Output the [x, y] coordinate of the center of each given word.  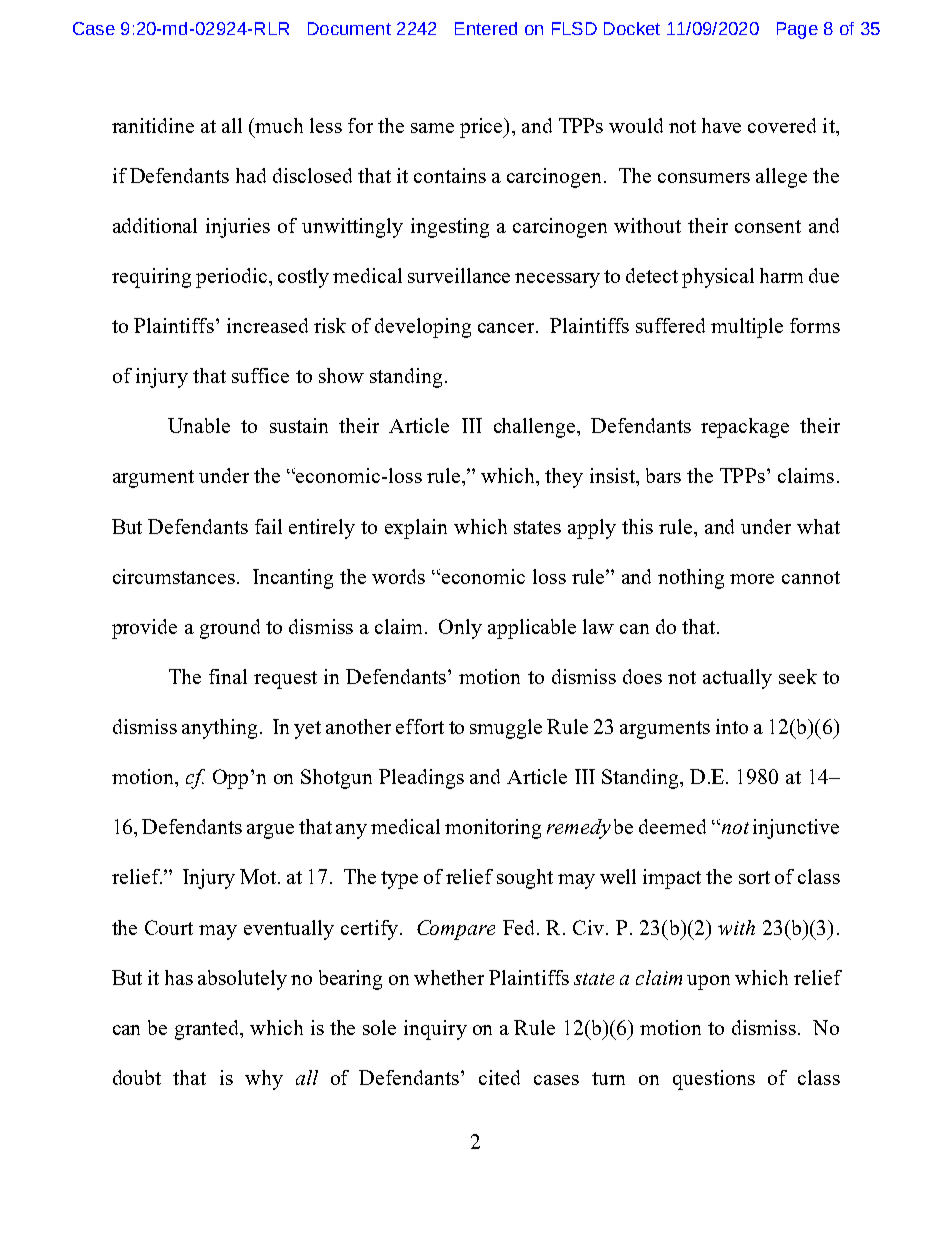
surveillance [459, 275]
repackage [745, 428]
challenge [536, 428]
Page [797, 30]
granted [208, 1030]
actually [737, 679]
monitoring [493, 829]
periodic [231, 278]
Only [460, 629]
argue [270, 831]
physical [718, 278]
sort [754, 877]
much [279, 125]
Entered [486, 28]
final [228, 676]
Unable [199, 425]
